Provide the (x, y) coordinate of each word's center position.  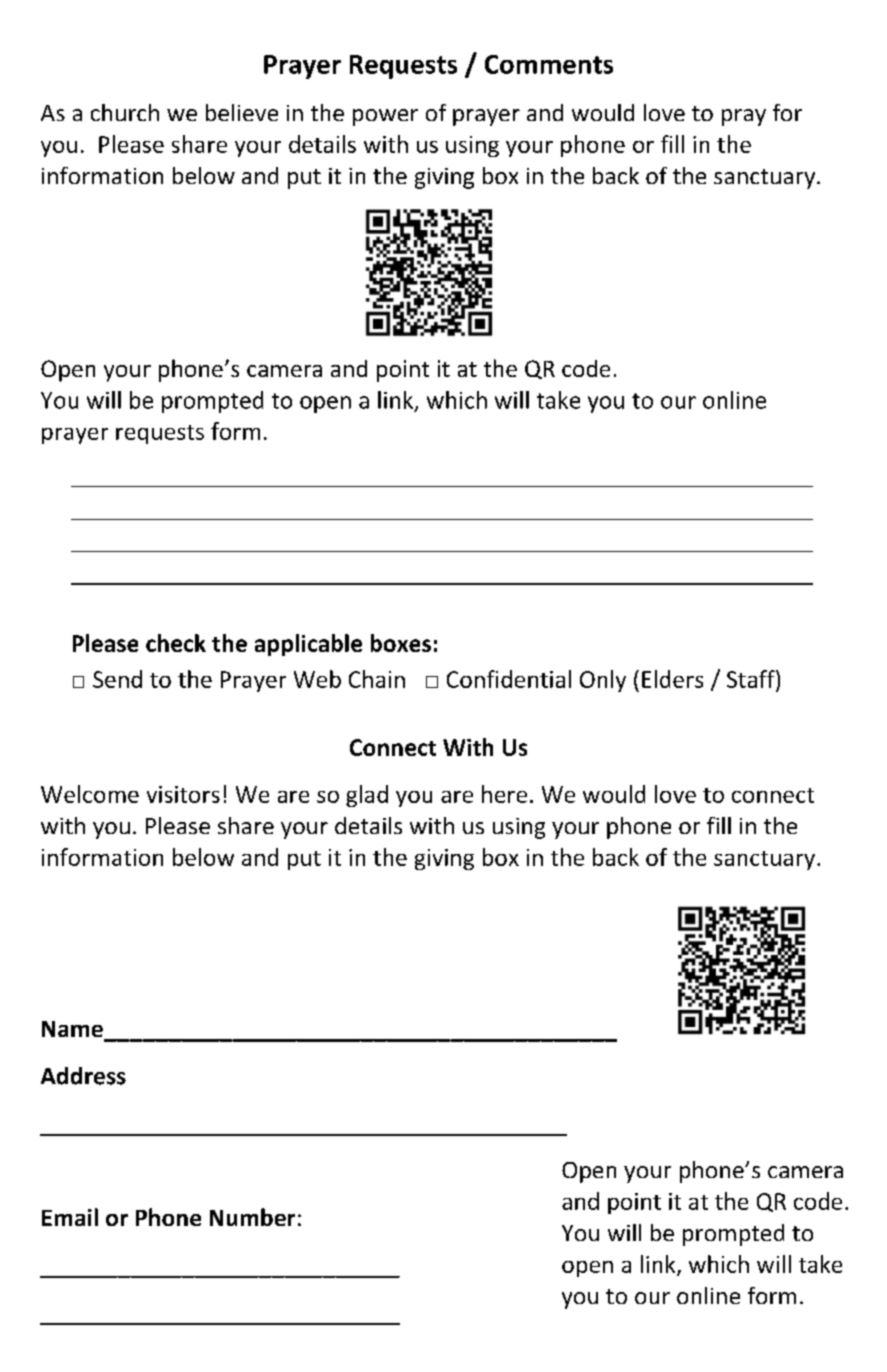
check (176, 643)
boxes (401, 643)
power (385, 117)
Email (70, 1217)
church (125, 112)
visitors (183, 794)
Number (252, 1217)
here (504, 794)
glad (367, 796)
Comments (549, 64)
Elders (672, 679)
